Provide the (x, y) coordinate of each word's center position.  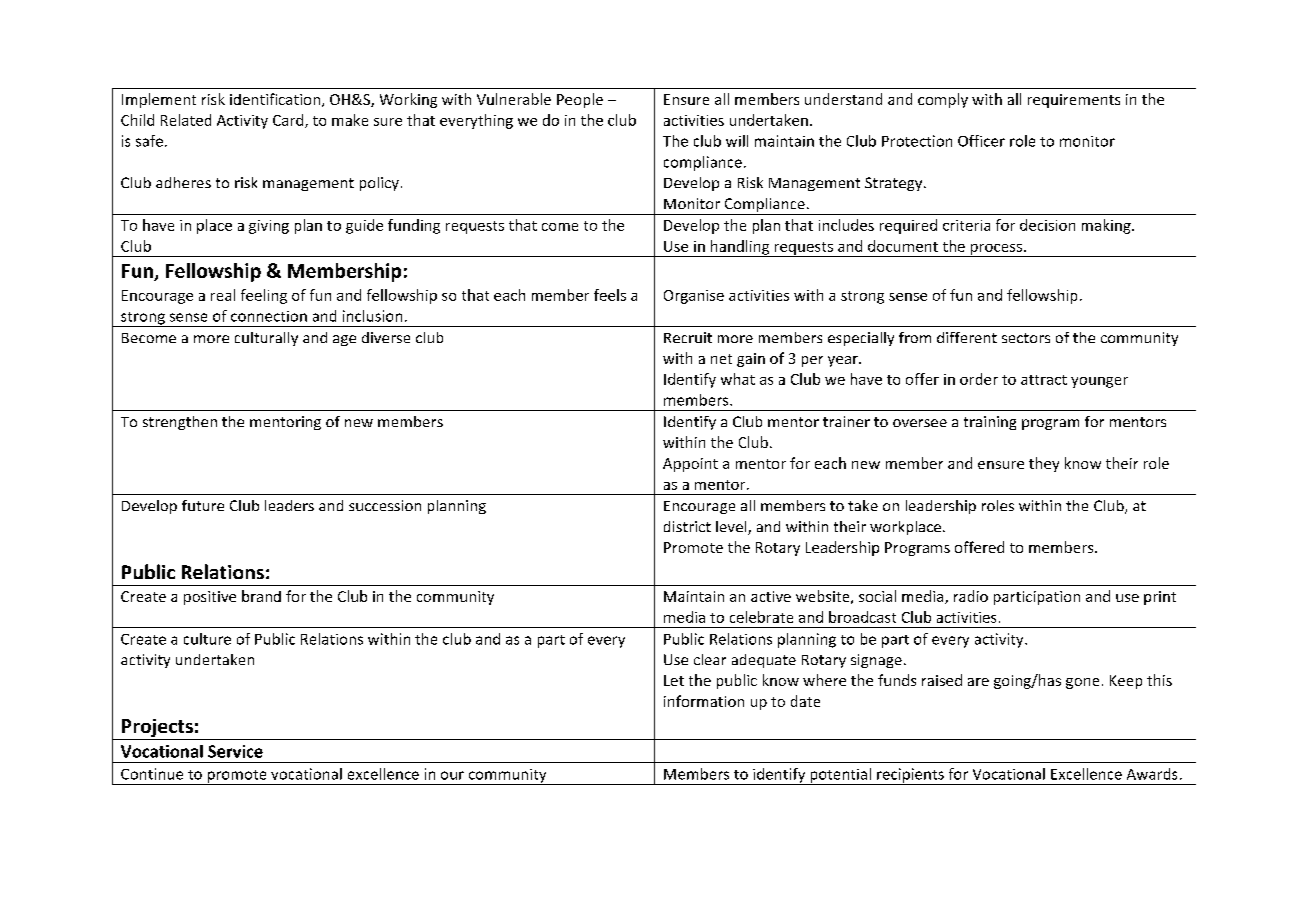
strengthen (180, 423)
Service (235, 751)
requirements (1074, 101)
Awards (1152, 774)
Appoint (690, 465)
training (990, 423)
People (580, 100)
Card (289, 121)
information (704, 701)
